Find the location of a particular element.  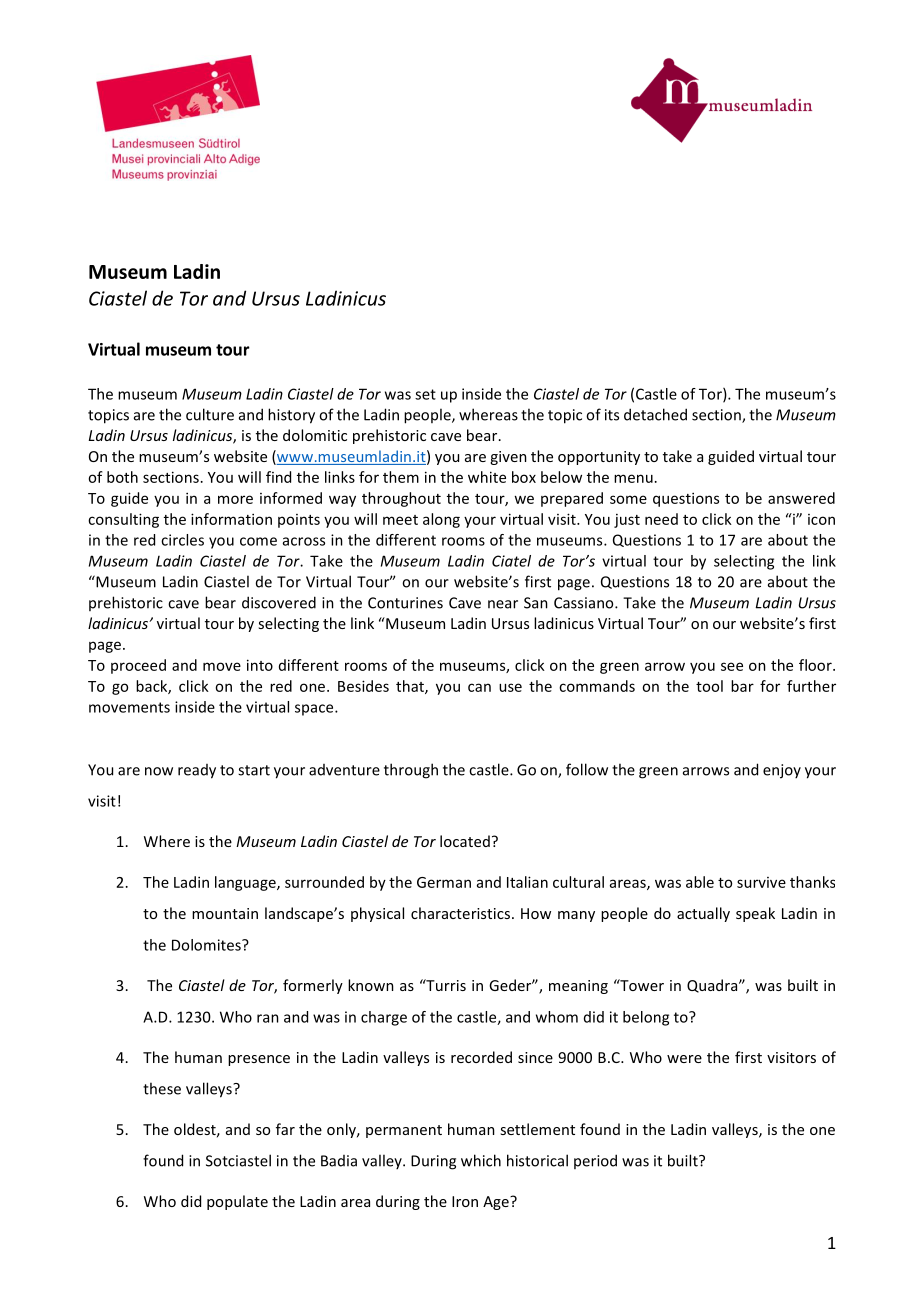

given is located at coordinates (508, 458).
